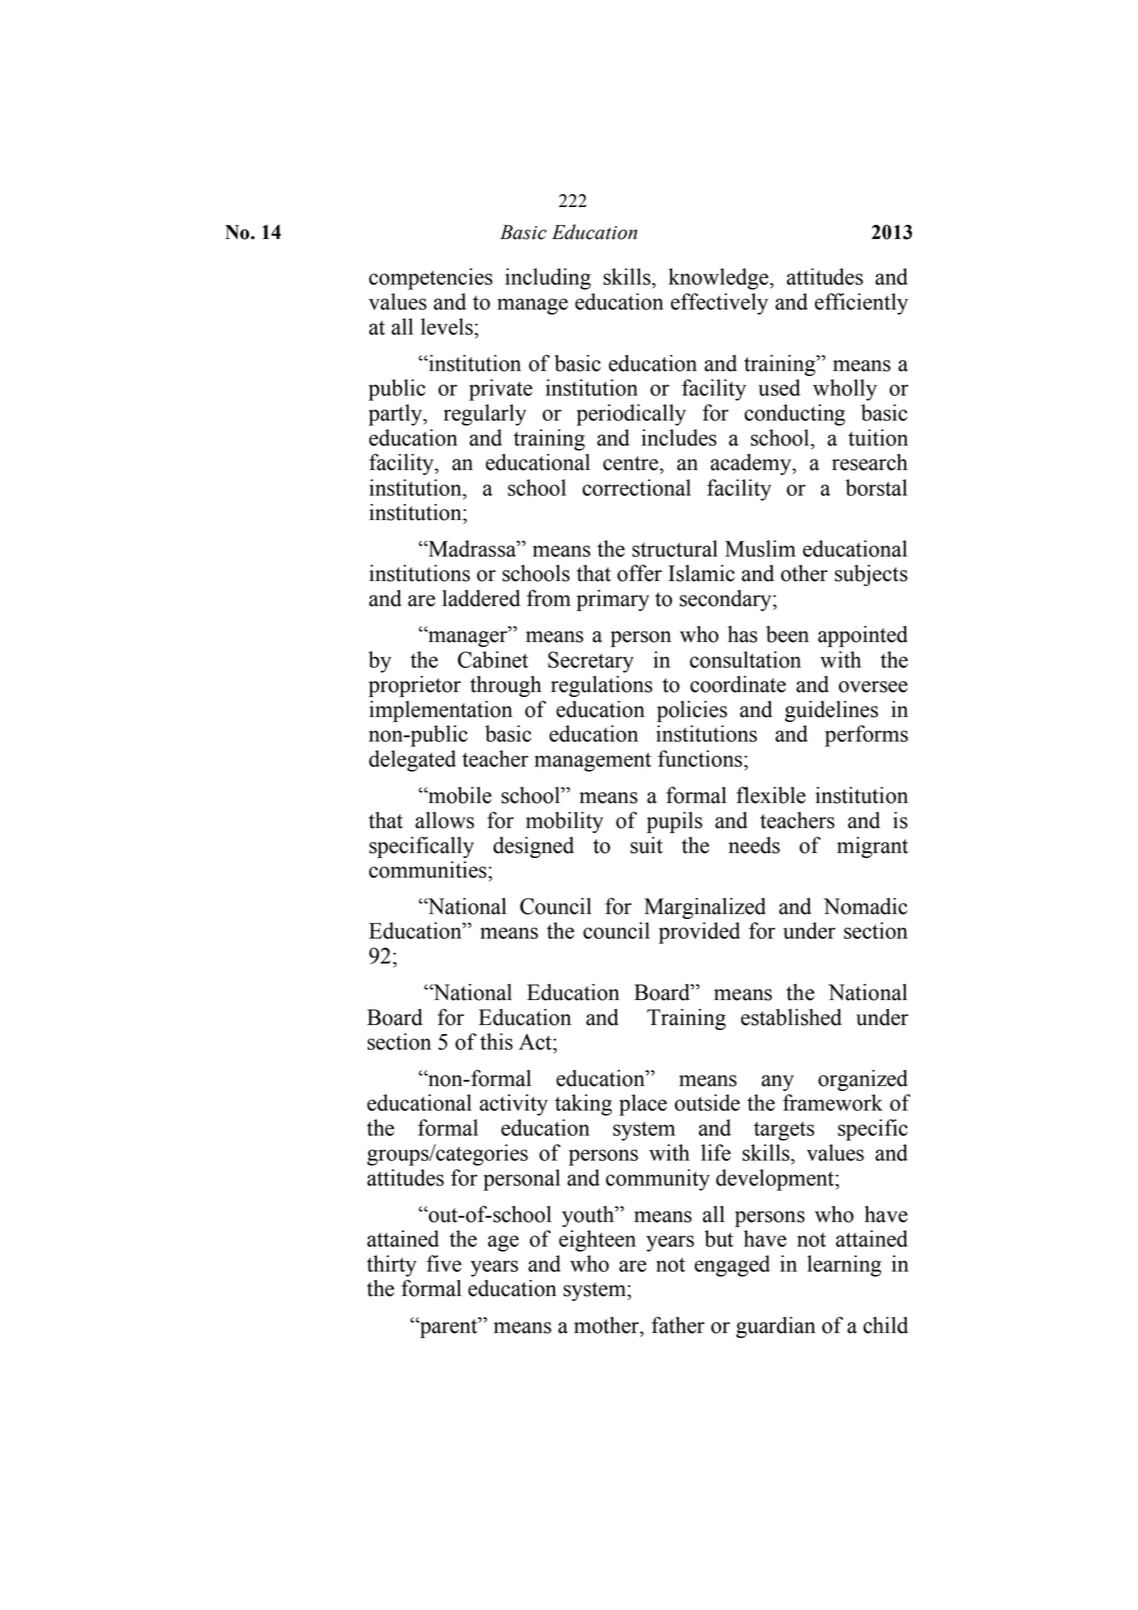 This image has width=1138, height=1610. What do you see at coordinates (444, 1263) in the image?
I see `five` at bounding box center [444, 1263].
